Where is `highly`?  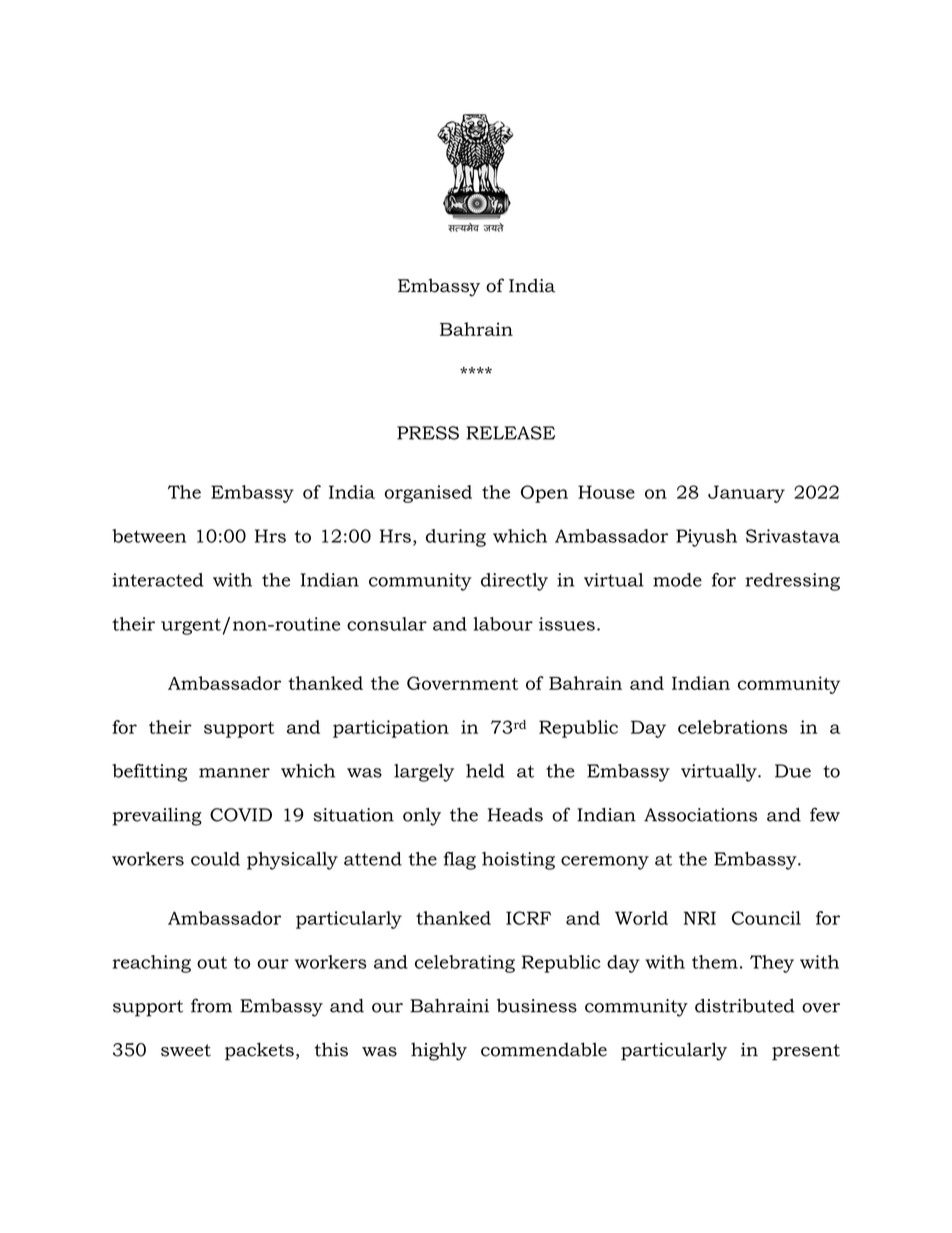
highly is located at coordinates (439, 1051).
